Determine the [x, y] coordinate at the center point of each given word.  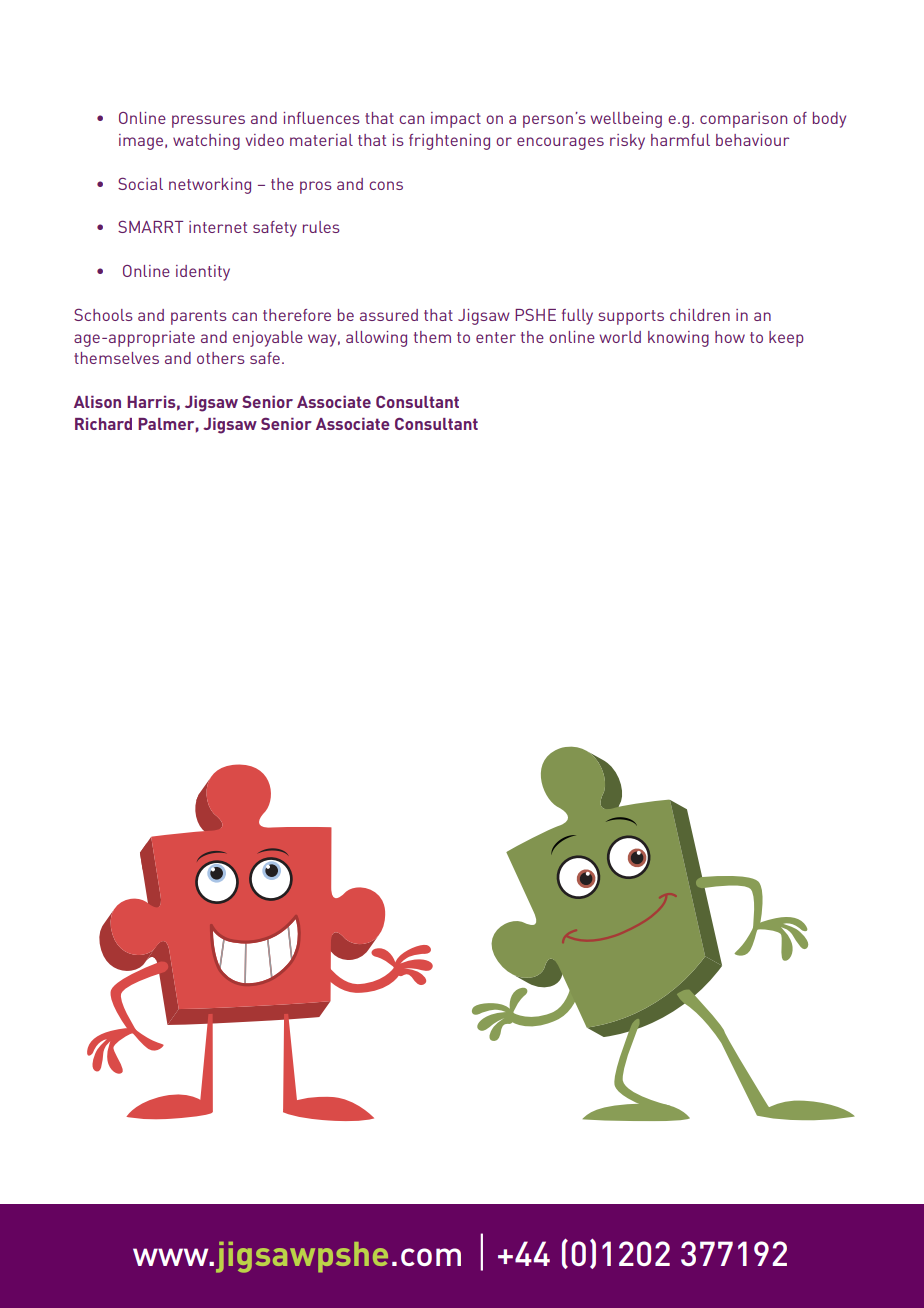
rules [321, 227]
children [700, 315]
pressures [208, 121]
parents [199, 317]
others [221, 358]
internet [218, 227]
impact [456, 120]
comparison [743, 120]
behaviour [752, 140]
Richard [103, 424]
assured [389, 315]
